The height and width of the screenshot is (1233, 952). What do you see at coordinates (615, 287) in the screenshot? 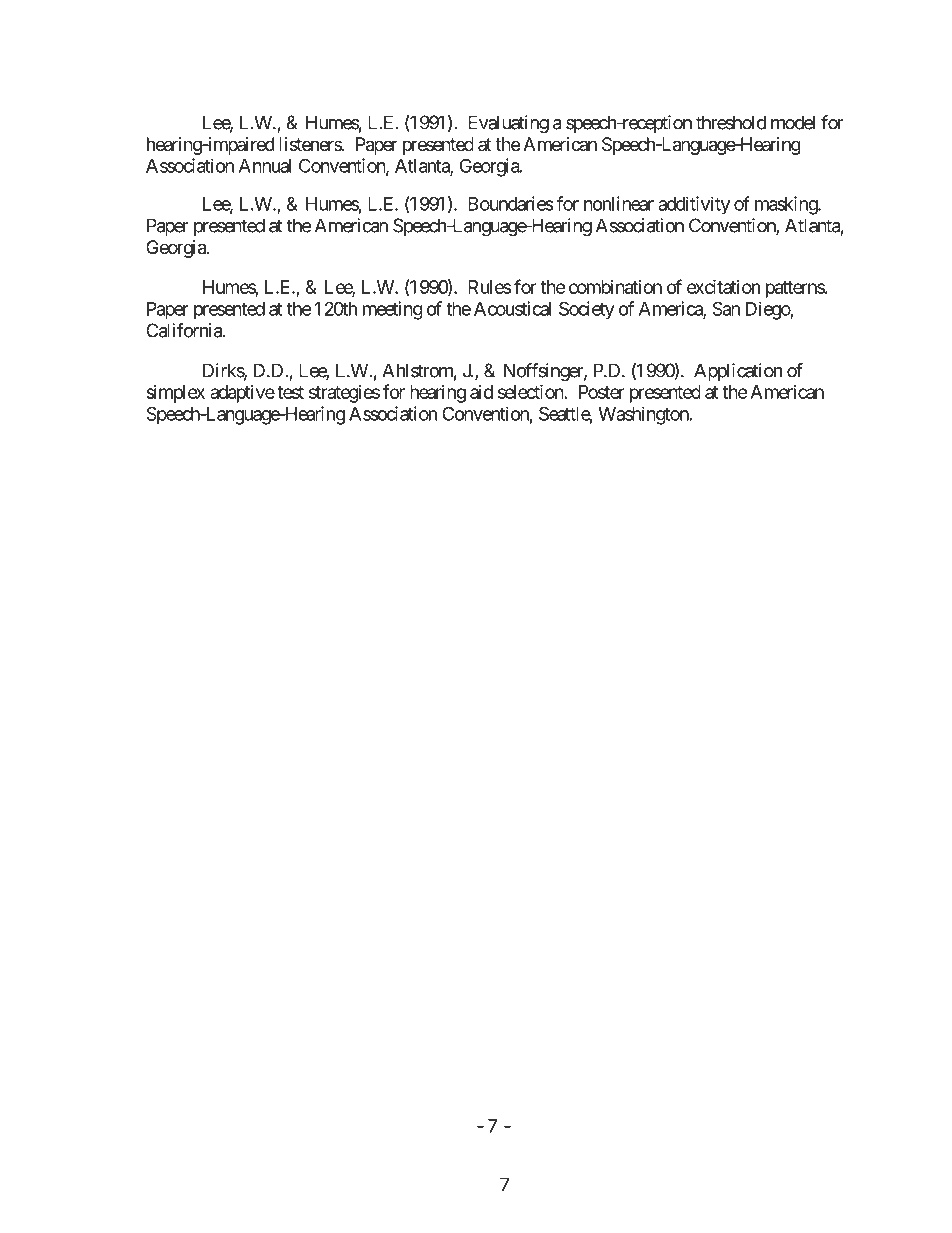
I see `combination` at bounding box center [615, 287].
